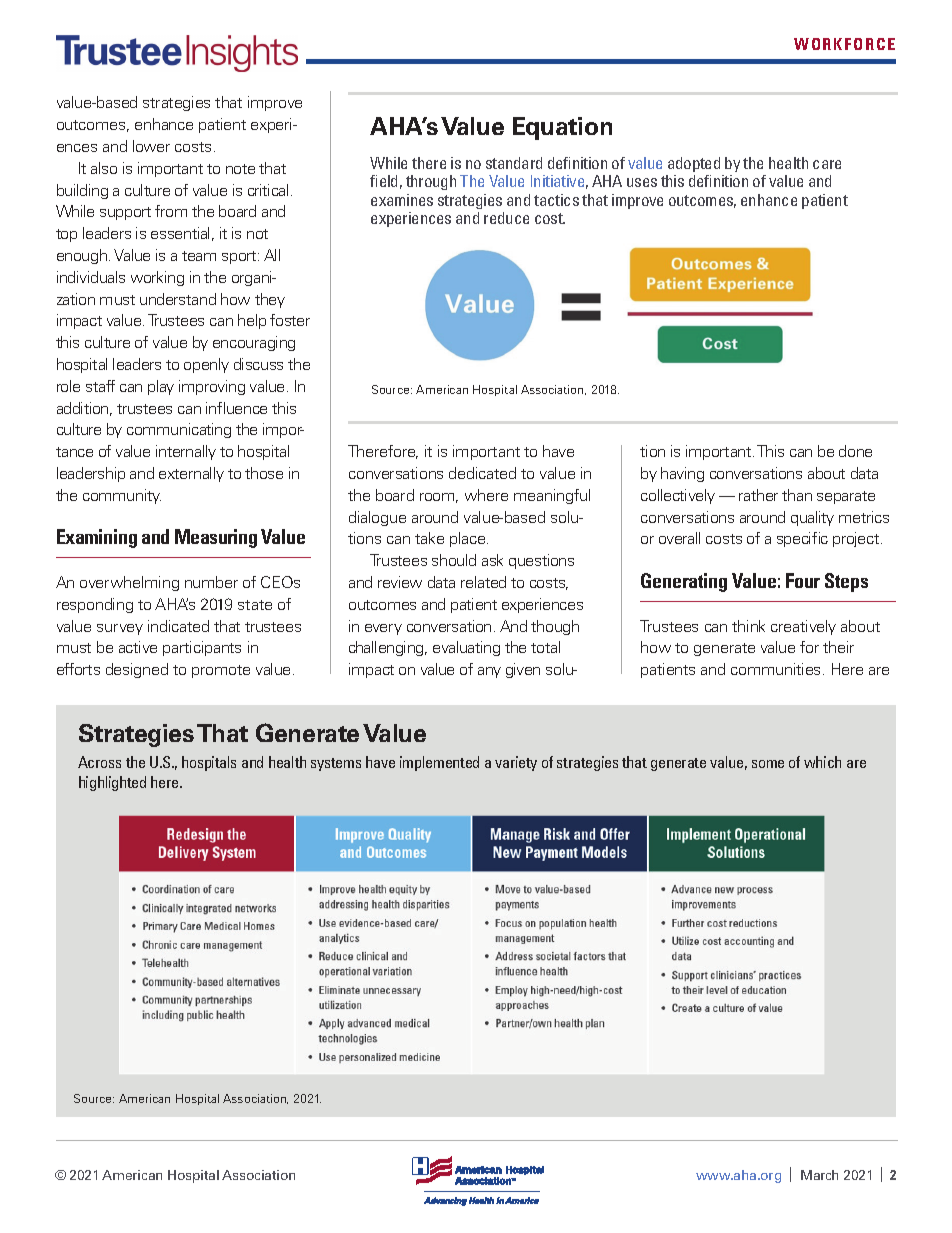  Describe the element at coordinates (439, 763) in the image. I see `implemented` at that location.
